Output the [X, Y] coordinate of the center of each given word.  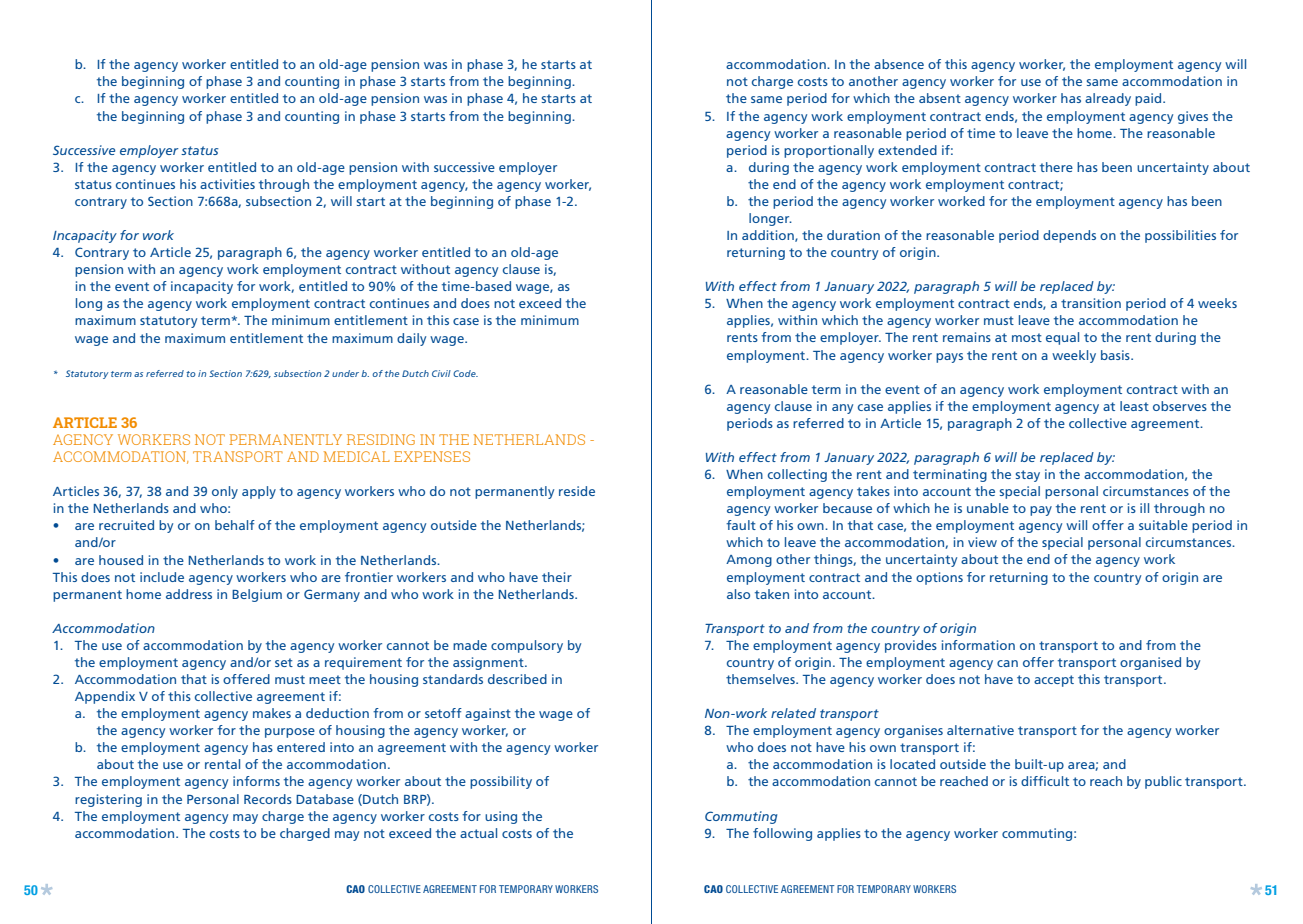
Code [465, 373]
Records [268, 799]
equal [1062, 338]
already [1108, 99]
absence [899, 64]
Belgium [257, 595]
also [738, 594]
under [345, 373]
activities [227, 184]
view [982, 542]
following [782, 834]
